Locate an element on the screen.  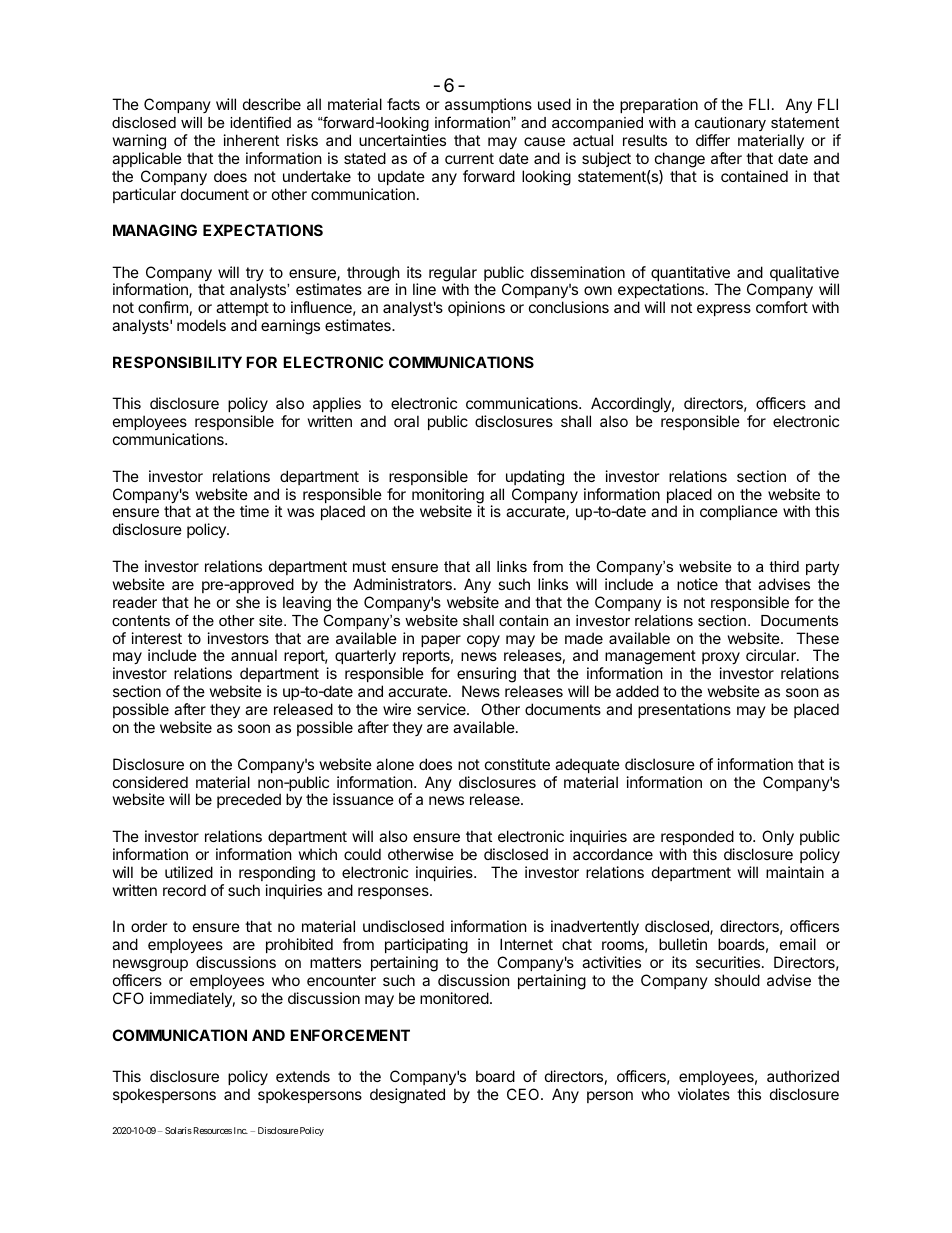
cautionary is located at coordinates (730, 124).
